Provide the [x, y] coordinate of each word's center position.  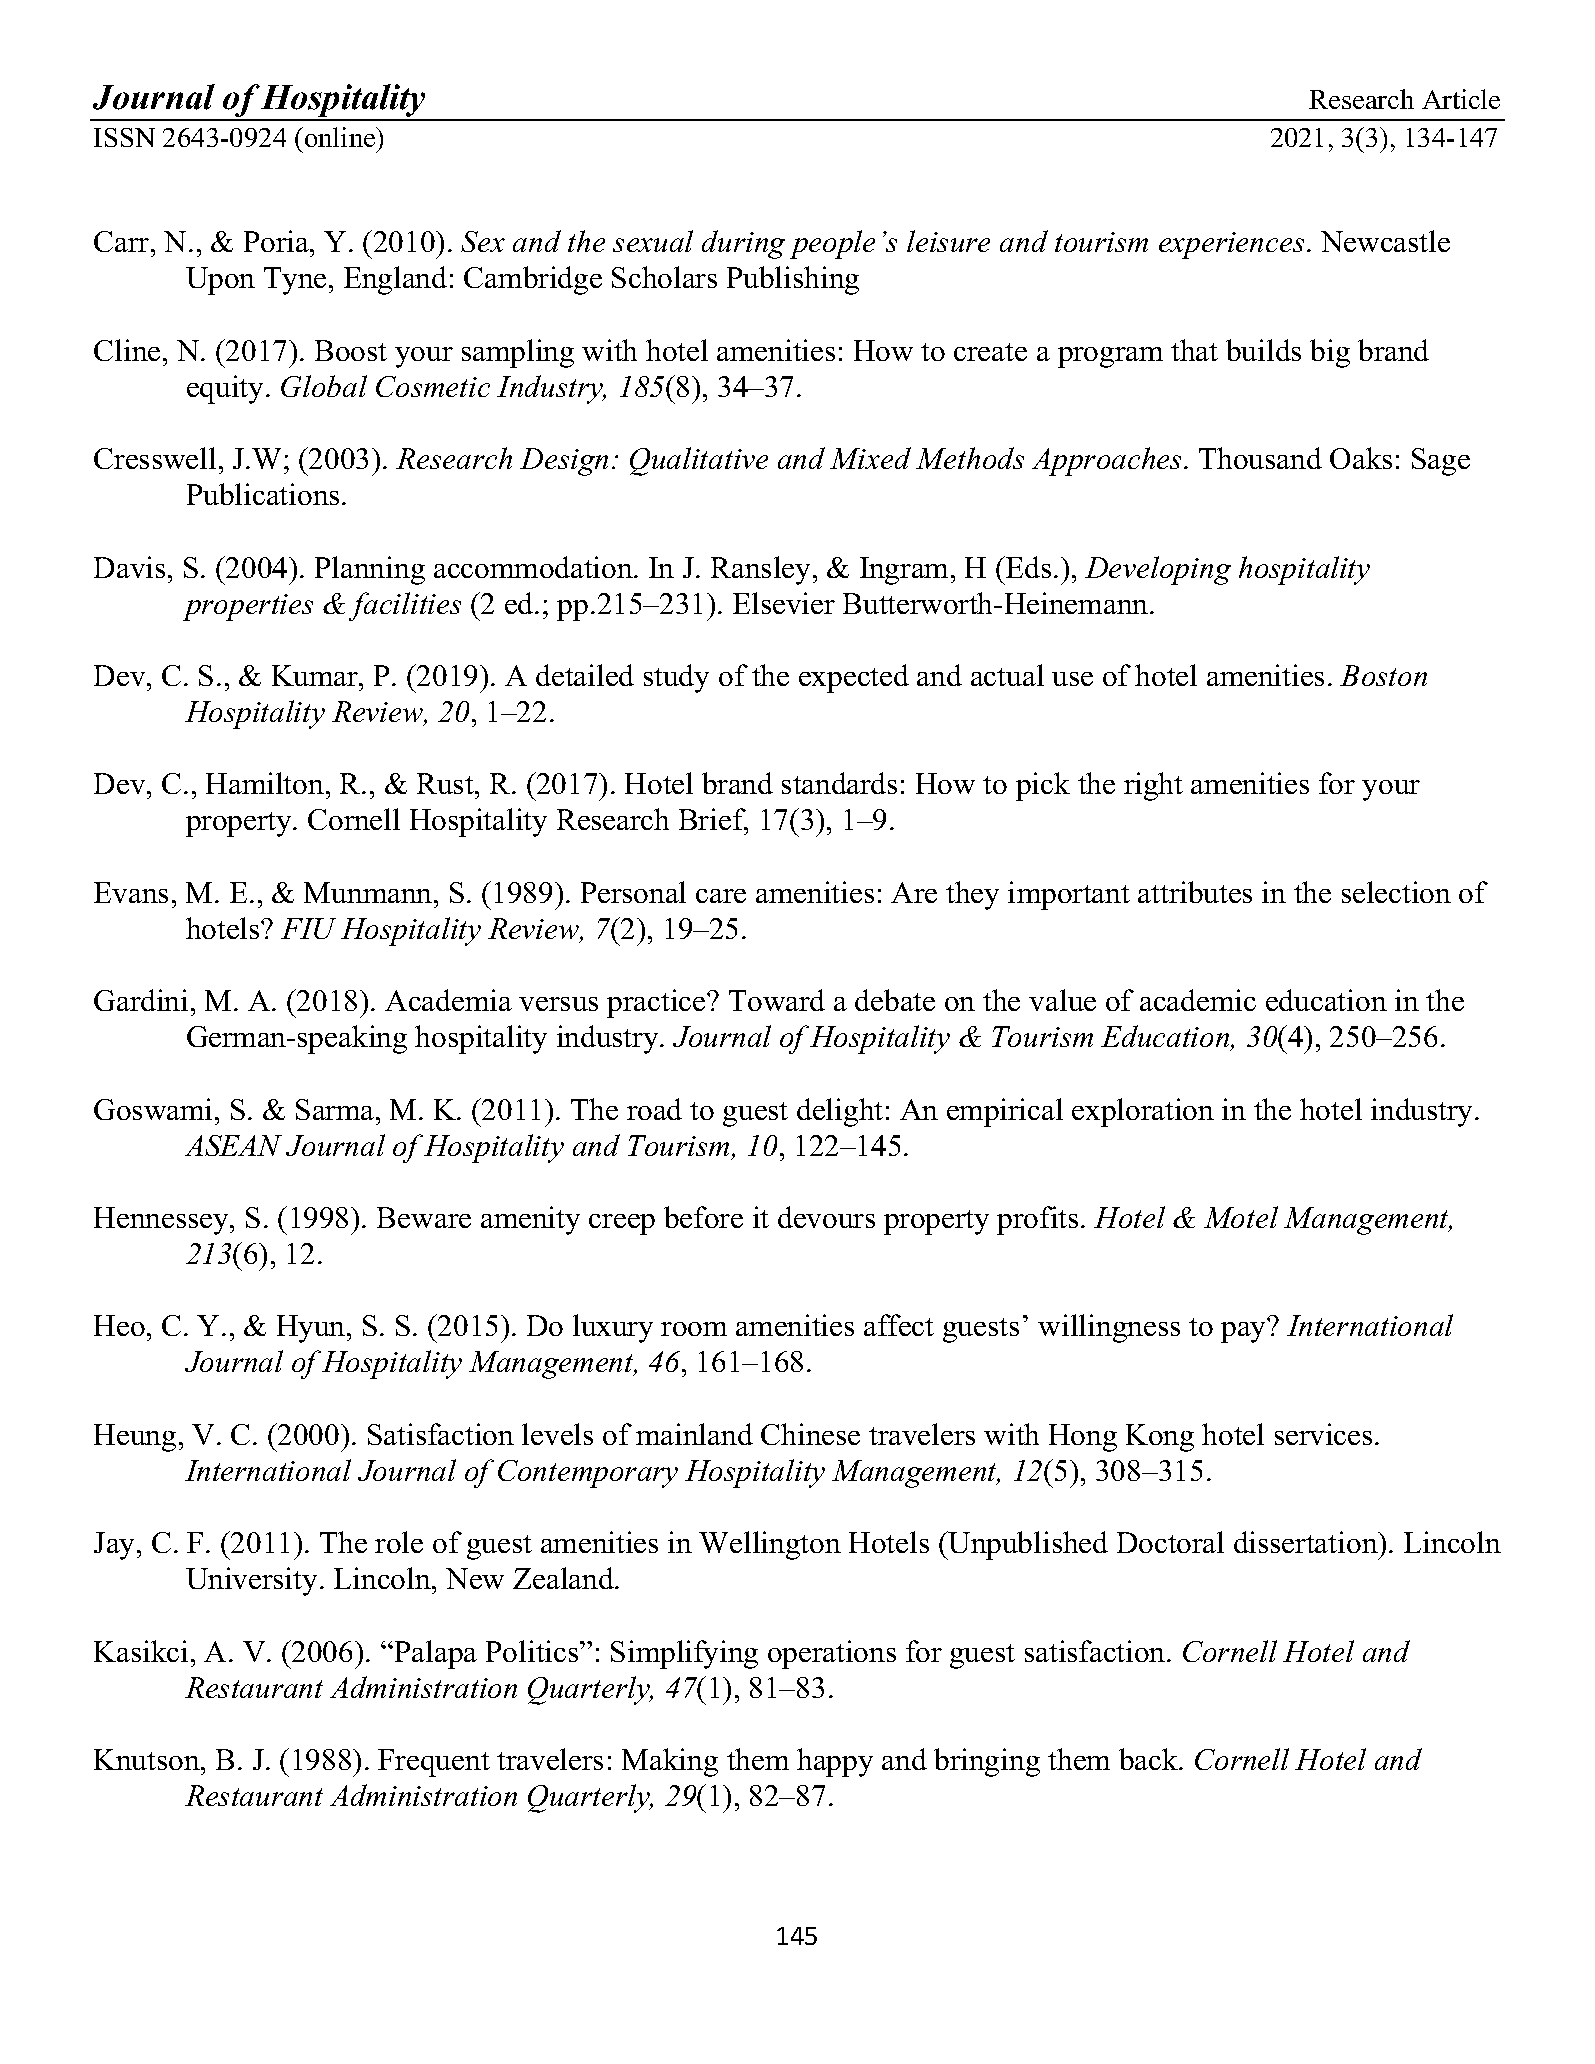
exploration [1143, 1112]
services [1323, 1434]
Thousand [1260, 458]
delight [840, 1112]
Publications [263, 494]
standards [839, 783]
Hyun [312, 1329]
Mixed [870, 458]
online [341, 137]
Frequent [434, 1763]
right [1153, 786]
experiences [1231, 245]
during [743, 244]
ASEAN [233, 1145]
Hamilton [265, 783]
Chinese [810, 1434]
